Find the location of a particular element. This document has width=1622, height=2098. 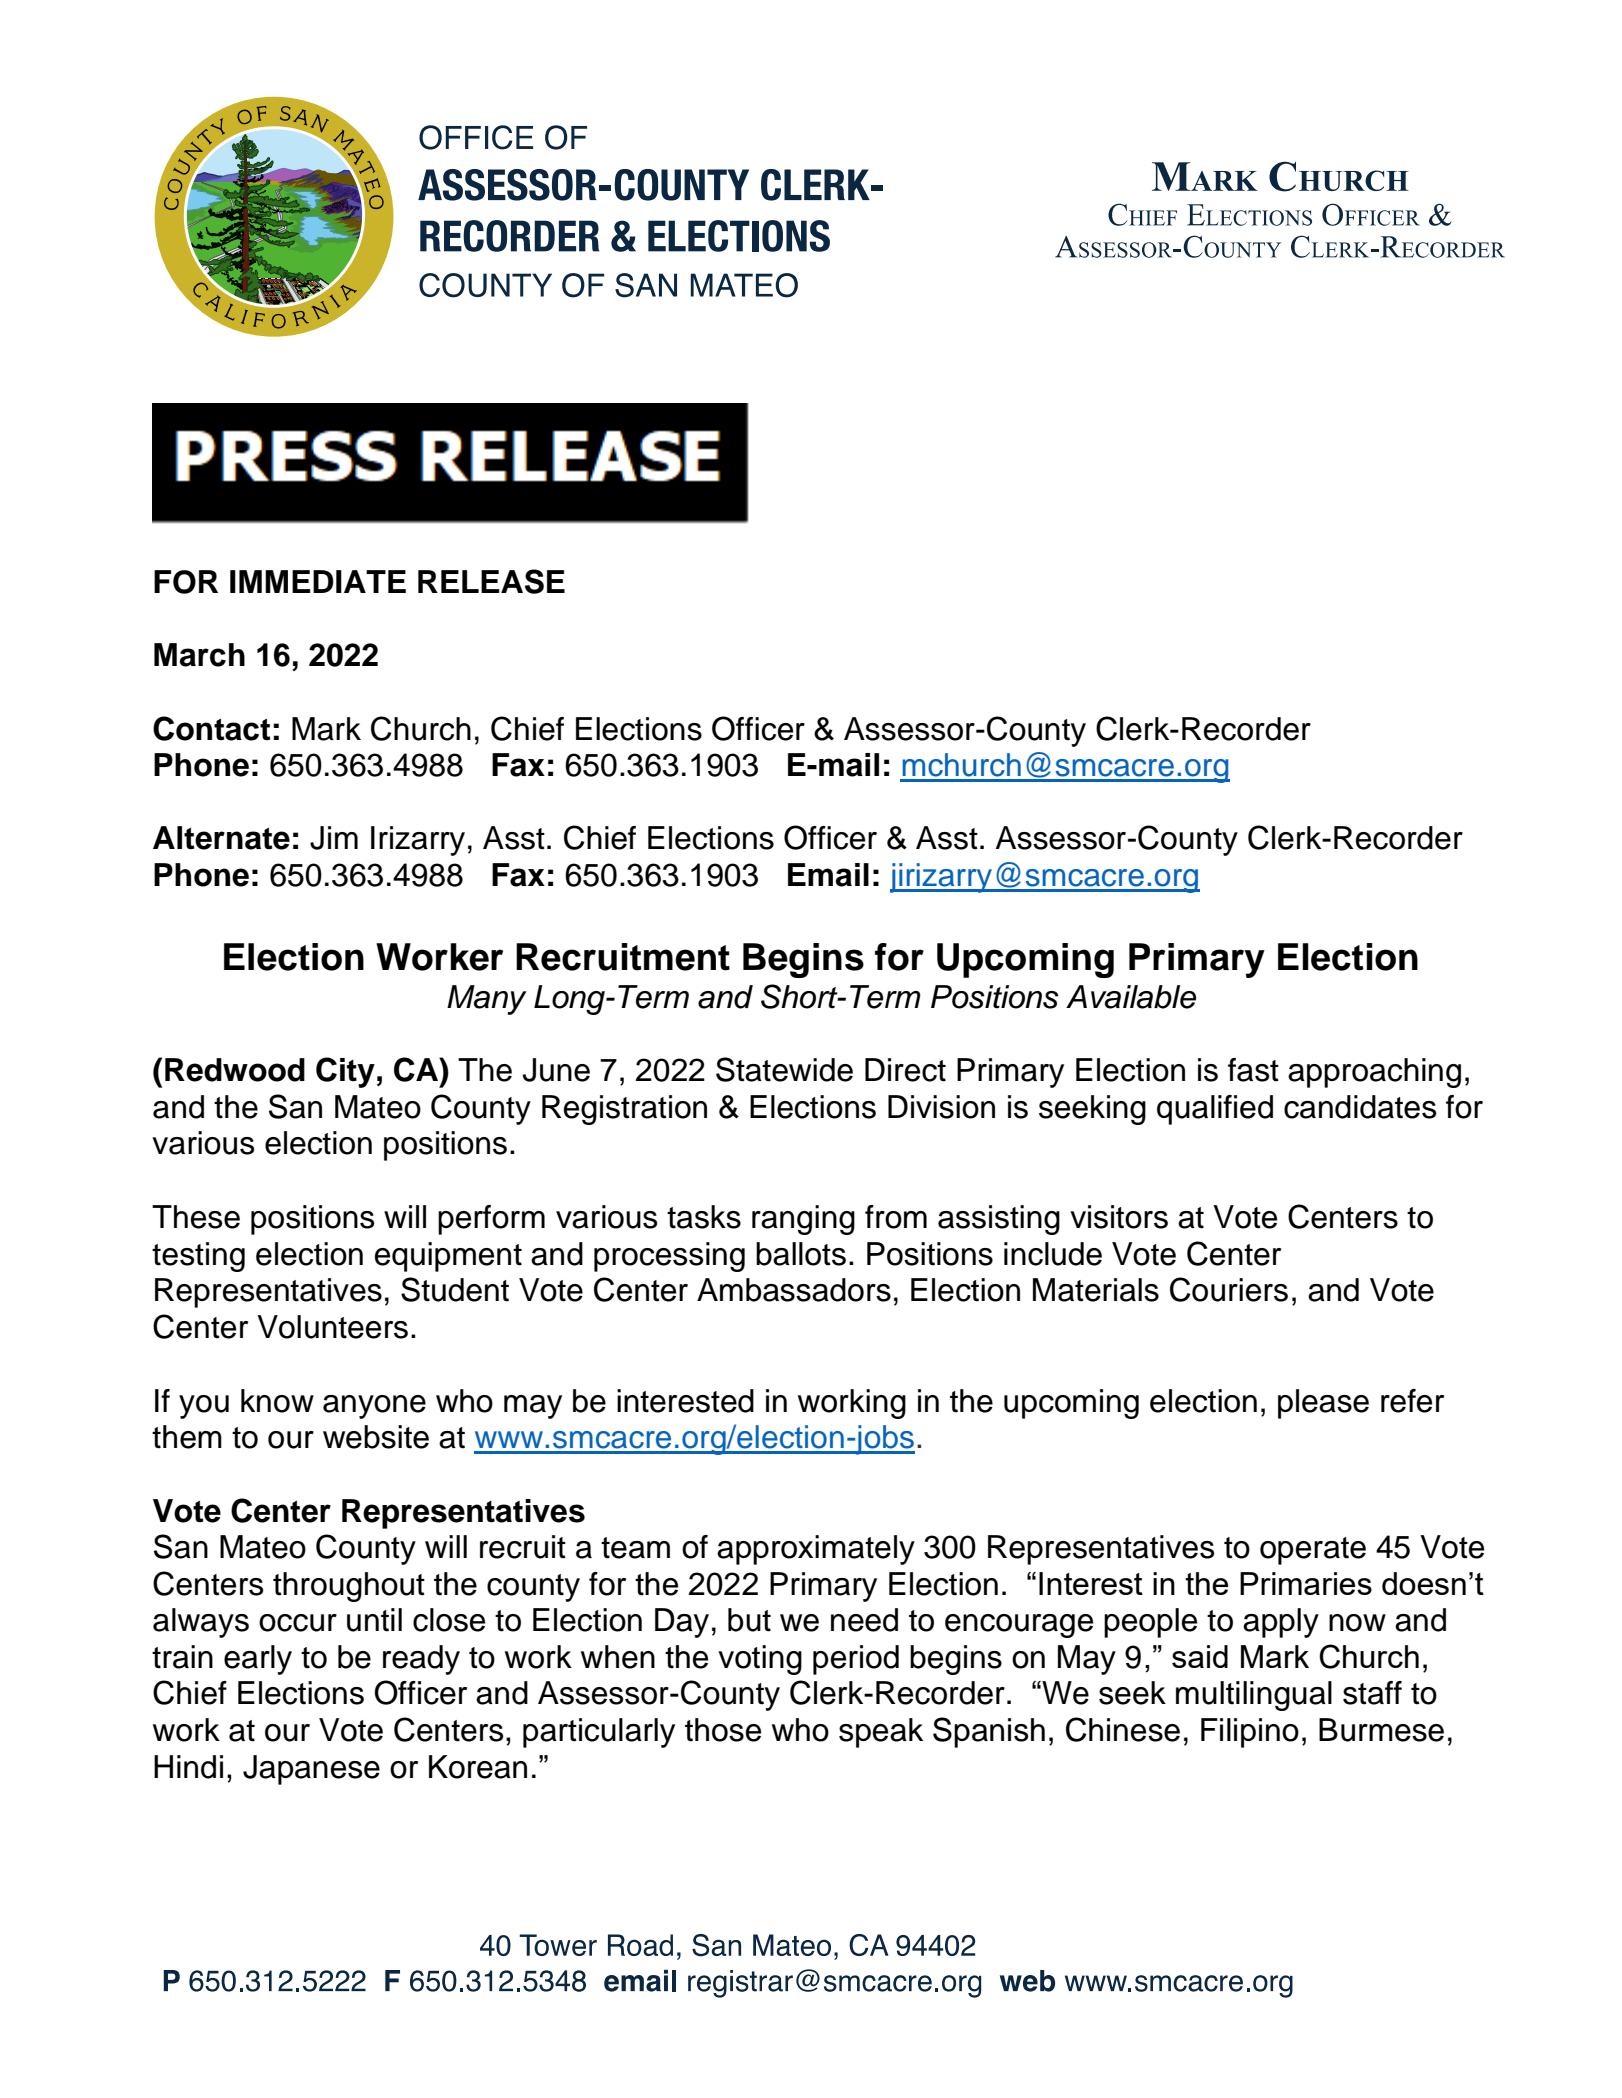

Filipino is located at coordinates (1250, 1733).
